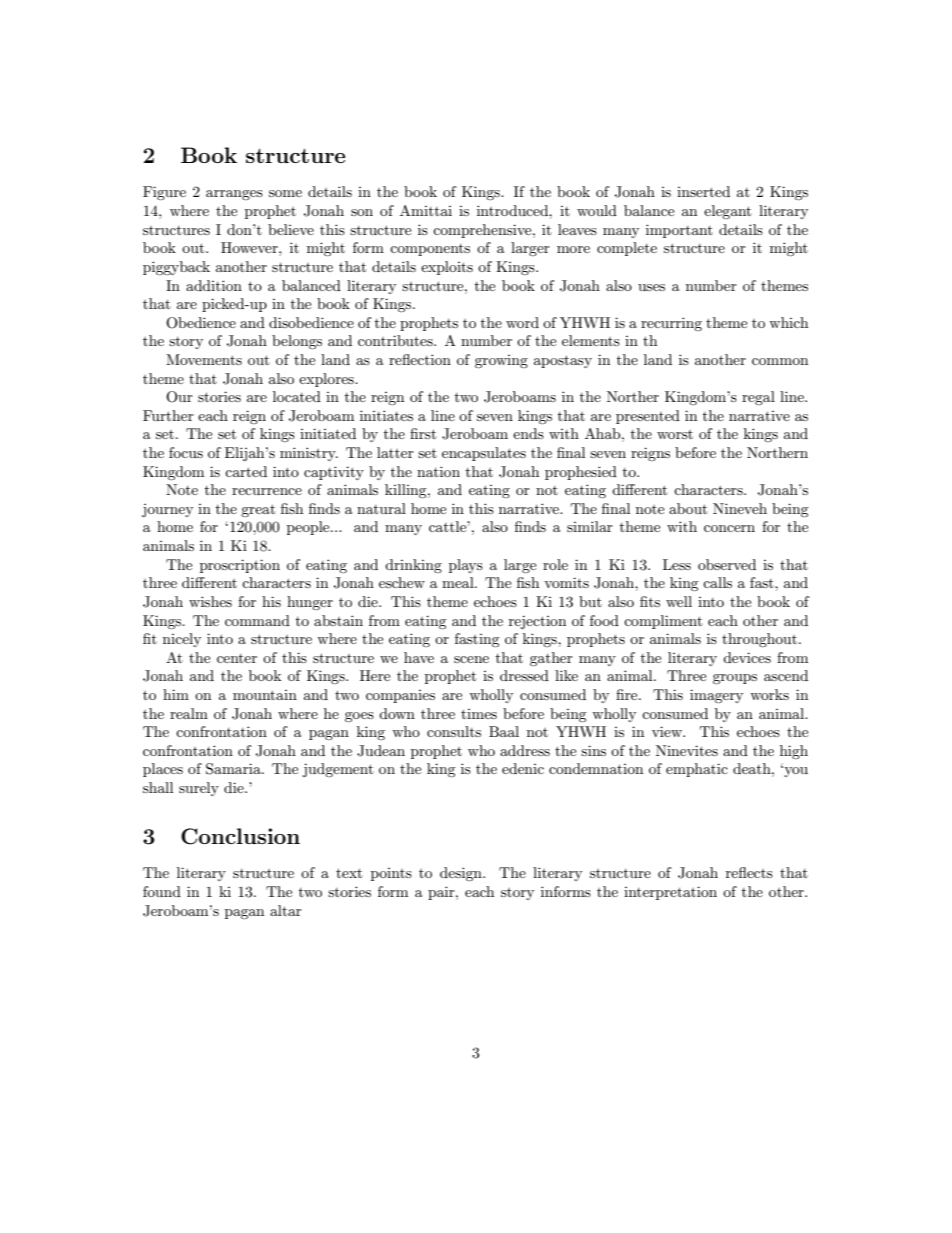 The height and width of the screenshot is (1233, 952). Describe the element at coordinates (286, 910) in the screenshot. I see `altar` at that location.
